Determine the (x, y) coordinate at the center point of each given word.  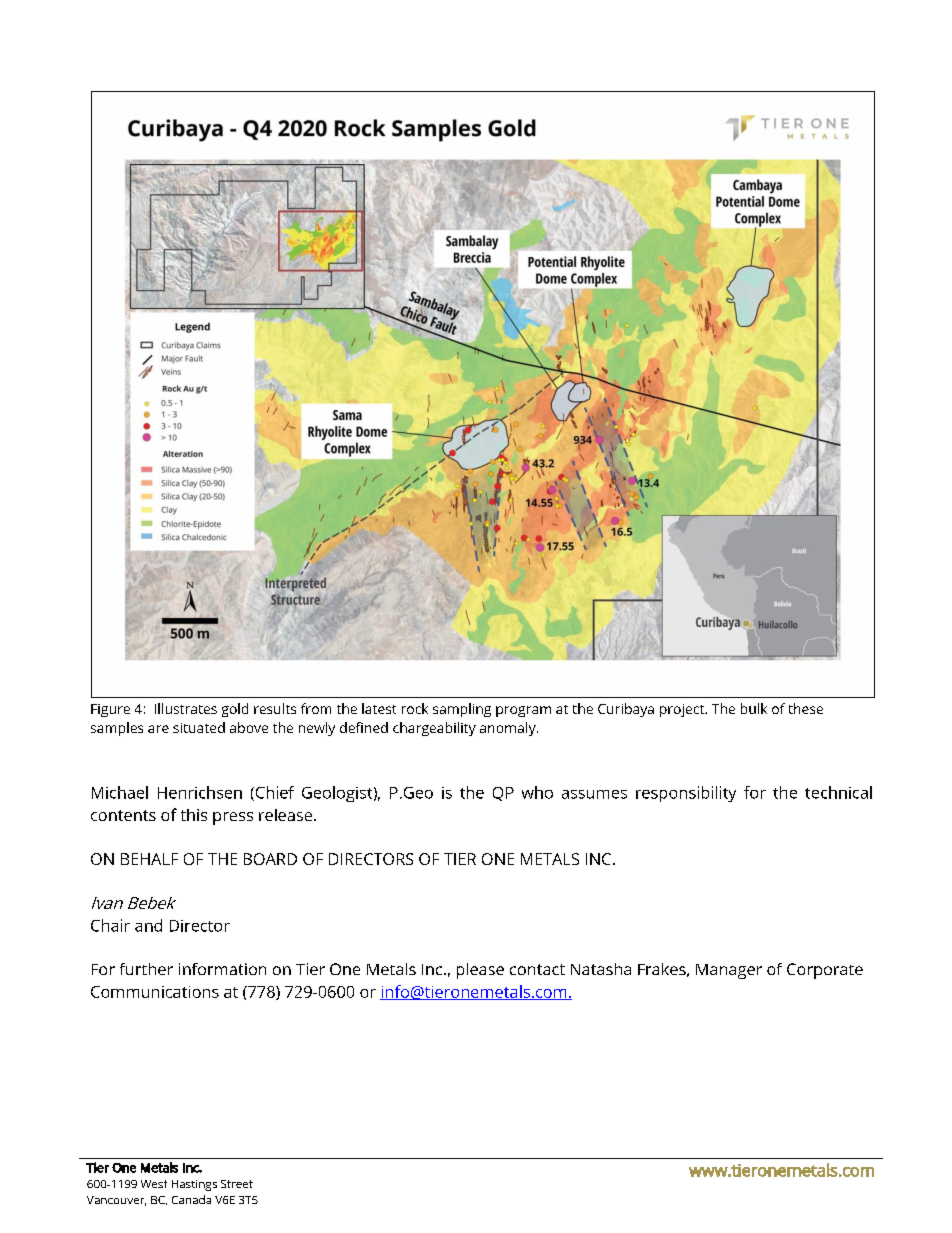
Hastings (194, 1185)
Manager (729, 971)
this (194, 815)
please (480, 971)
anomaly (509, 729)
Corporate (825, 971)
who (537, 792)
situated (199, 727)
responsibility (686, 794)
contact (537, 969)
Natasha (601, 969)
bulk (754, 708)
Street (237, 1184)
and (148, 925)
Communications (155, 992)
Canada (191, 1199)
